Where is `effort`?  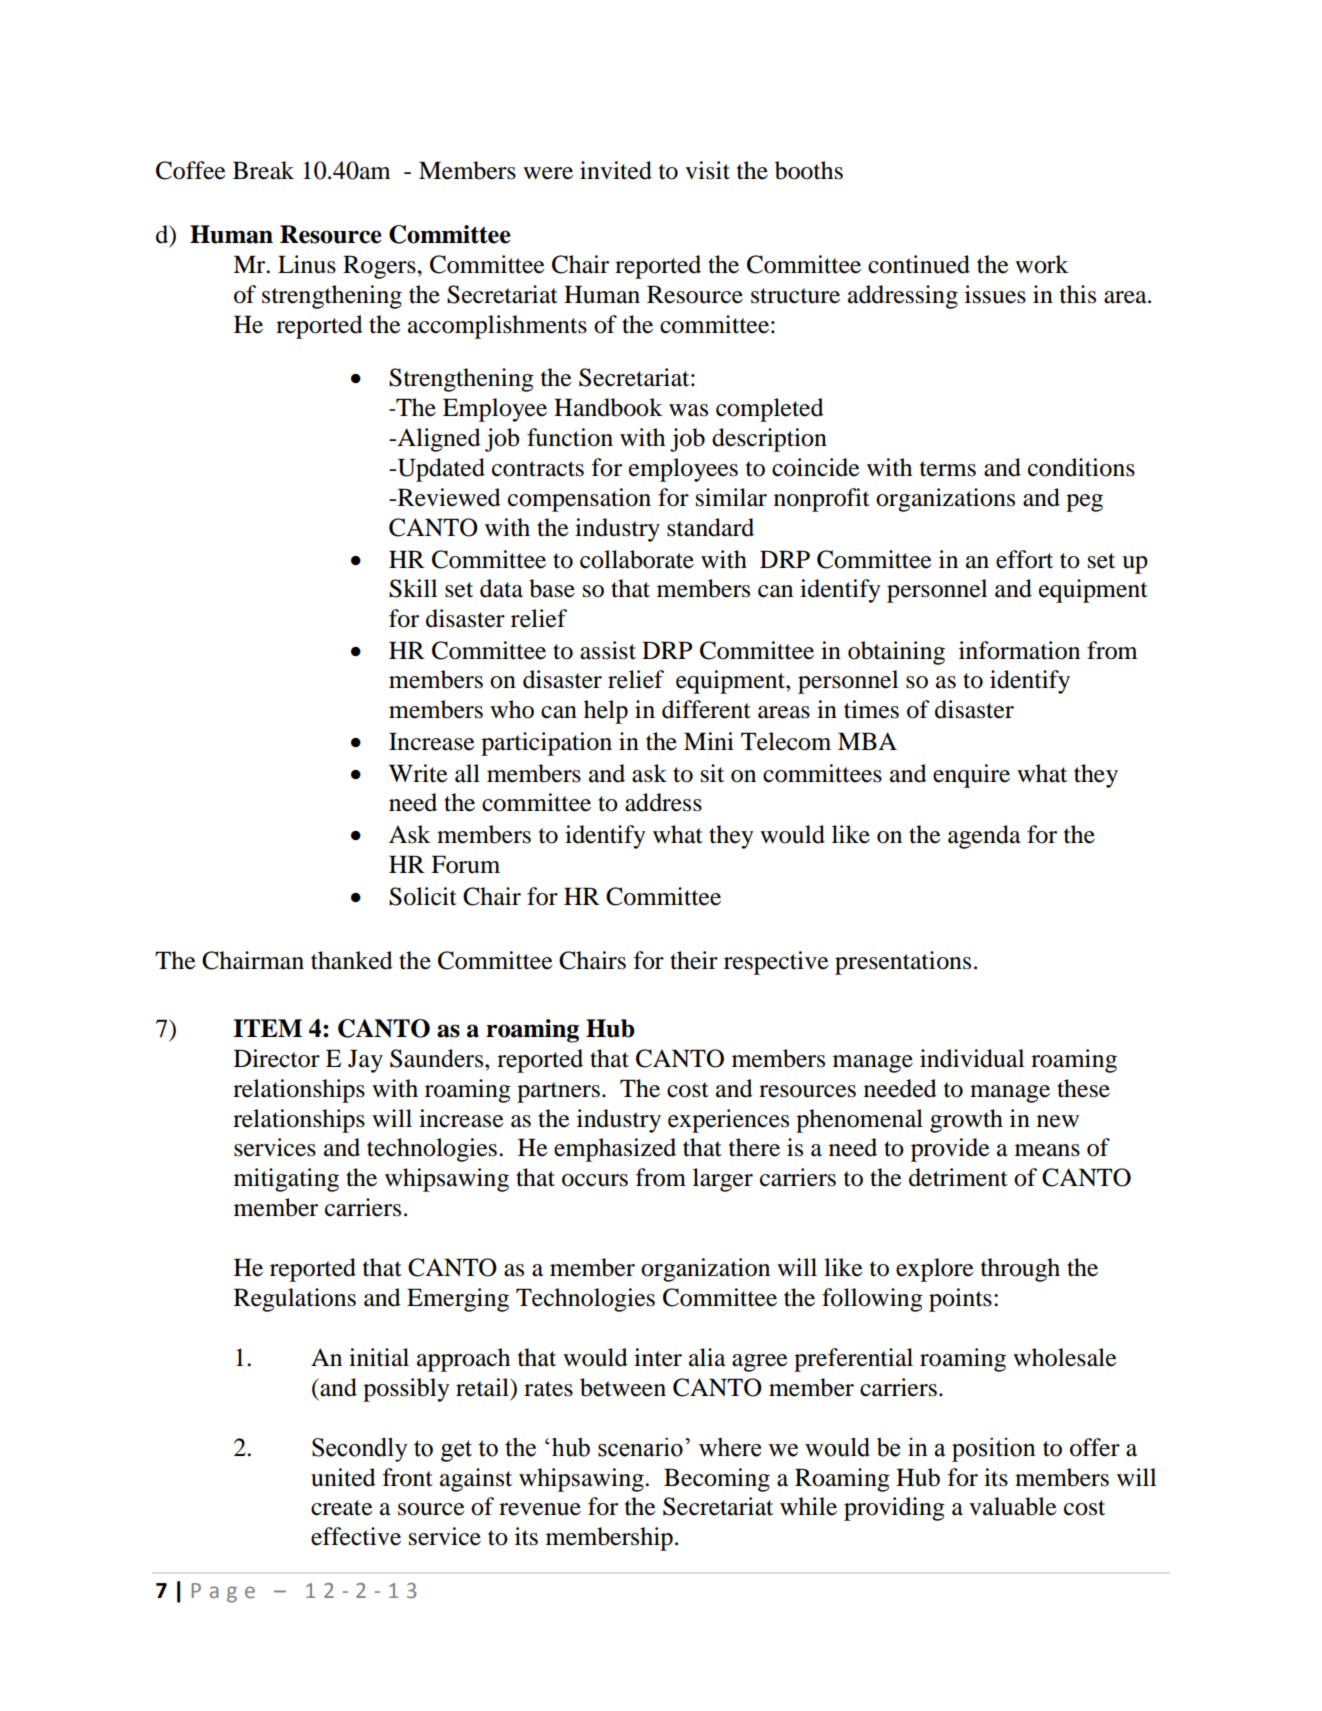
effort is located at coordinates (1024, 559).
